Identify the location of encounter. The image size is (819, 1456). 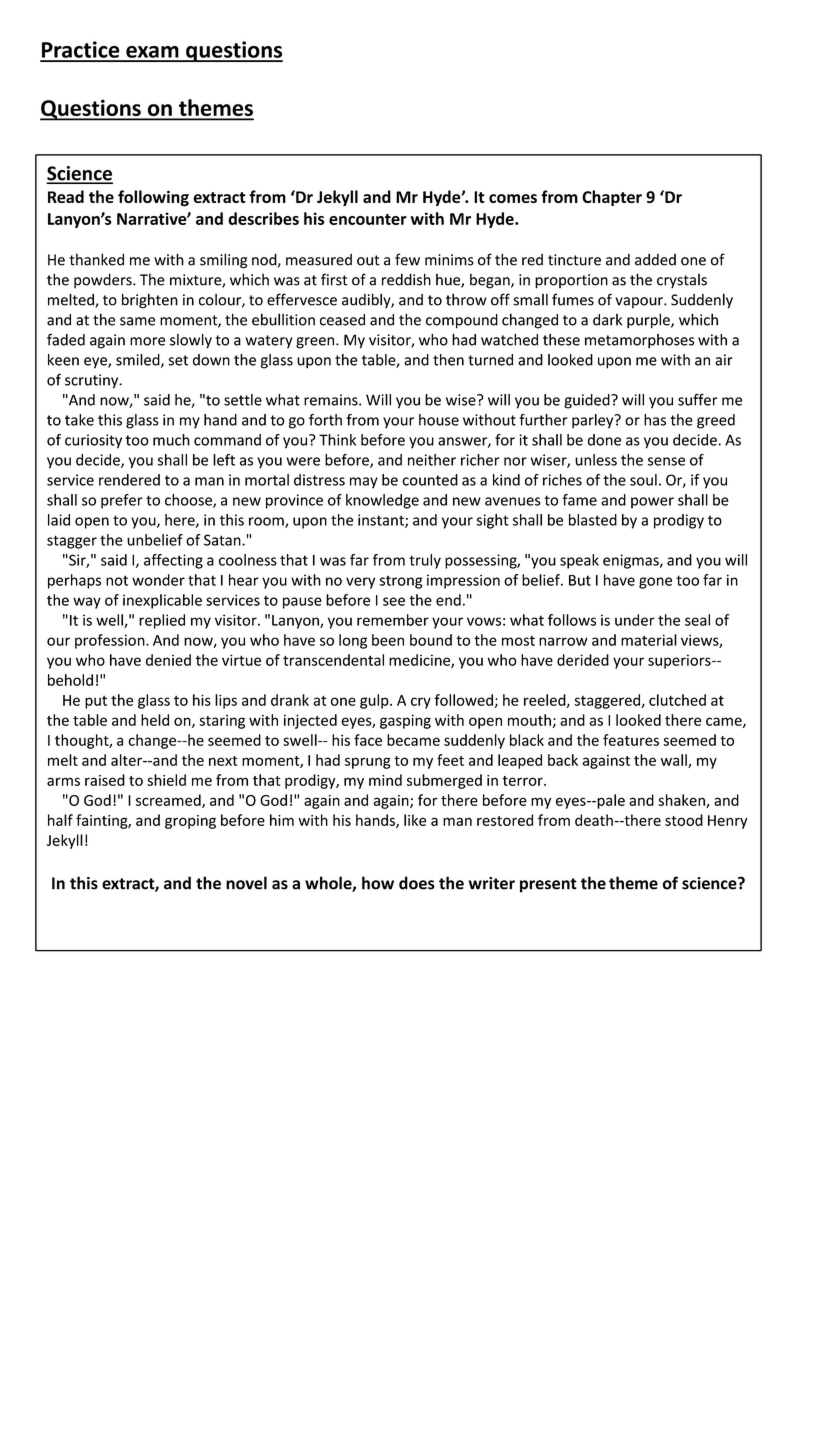
(368, 219).
